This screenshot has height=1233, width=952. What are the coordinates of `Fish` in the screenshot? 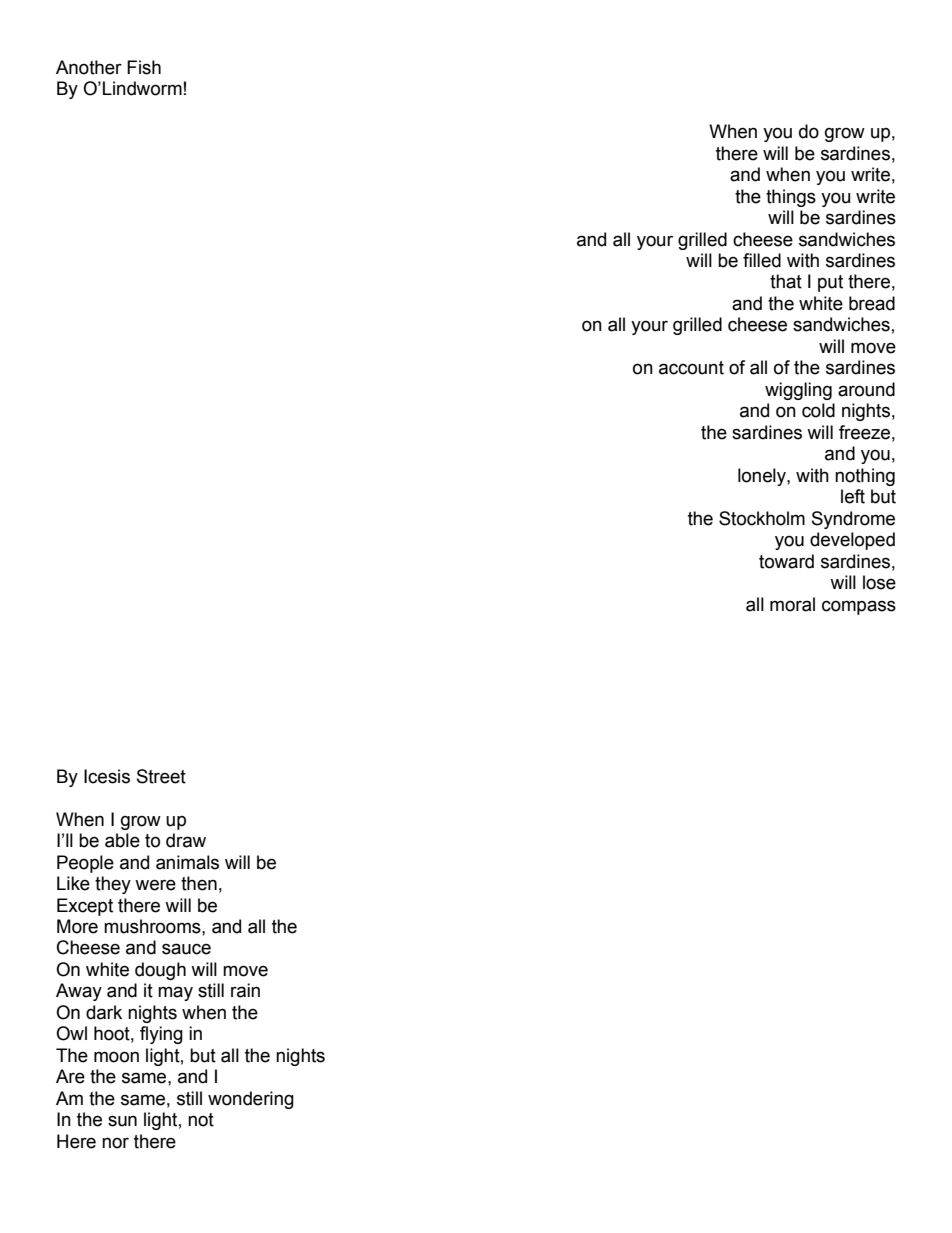 It's located at (144, 67).
